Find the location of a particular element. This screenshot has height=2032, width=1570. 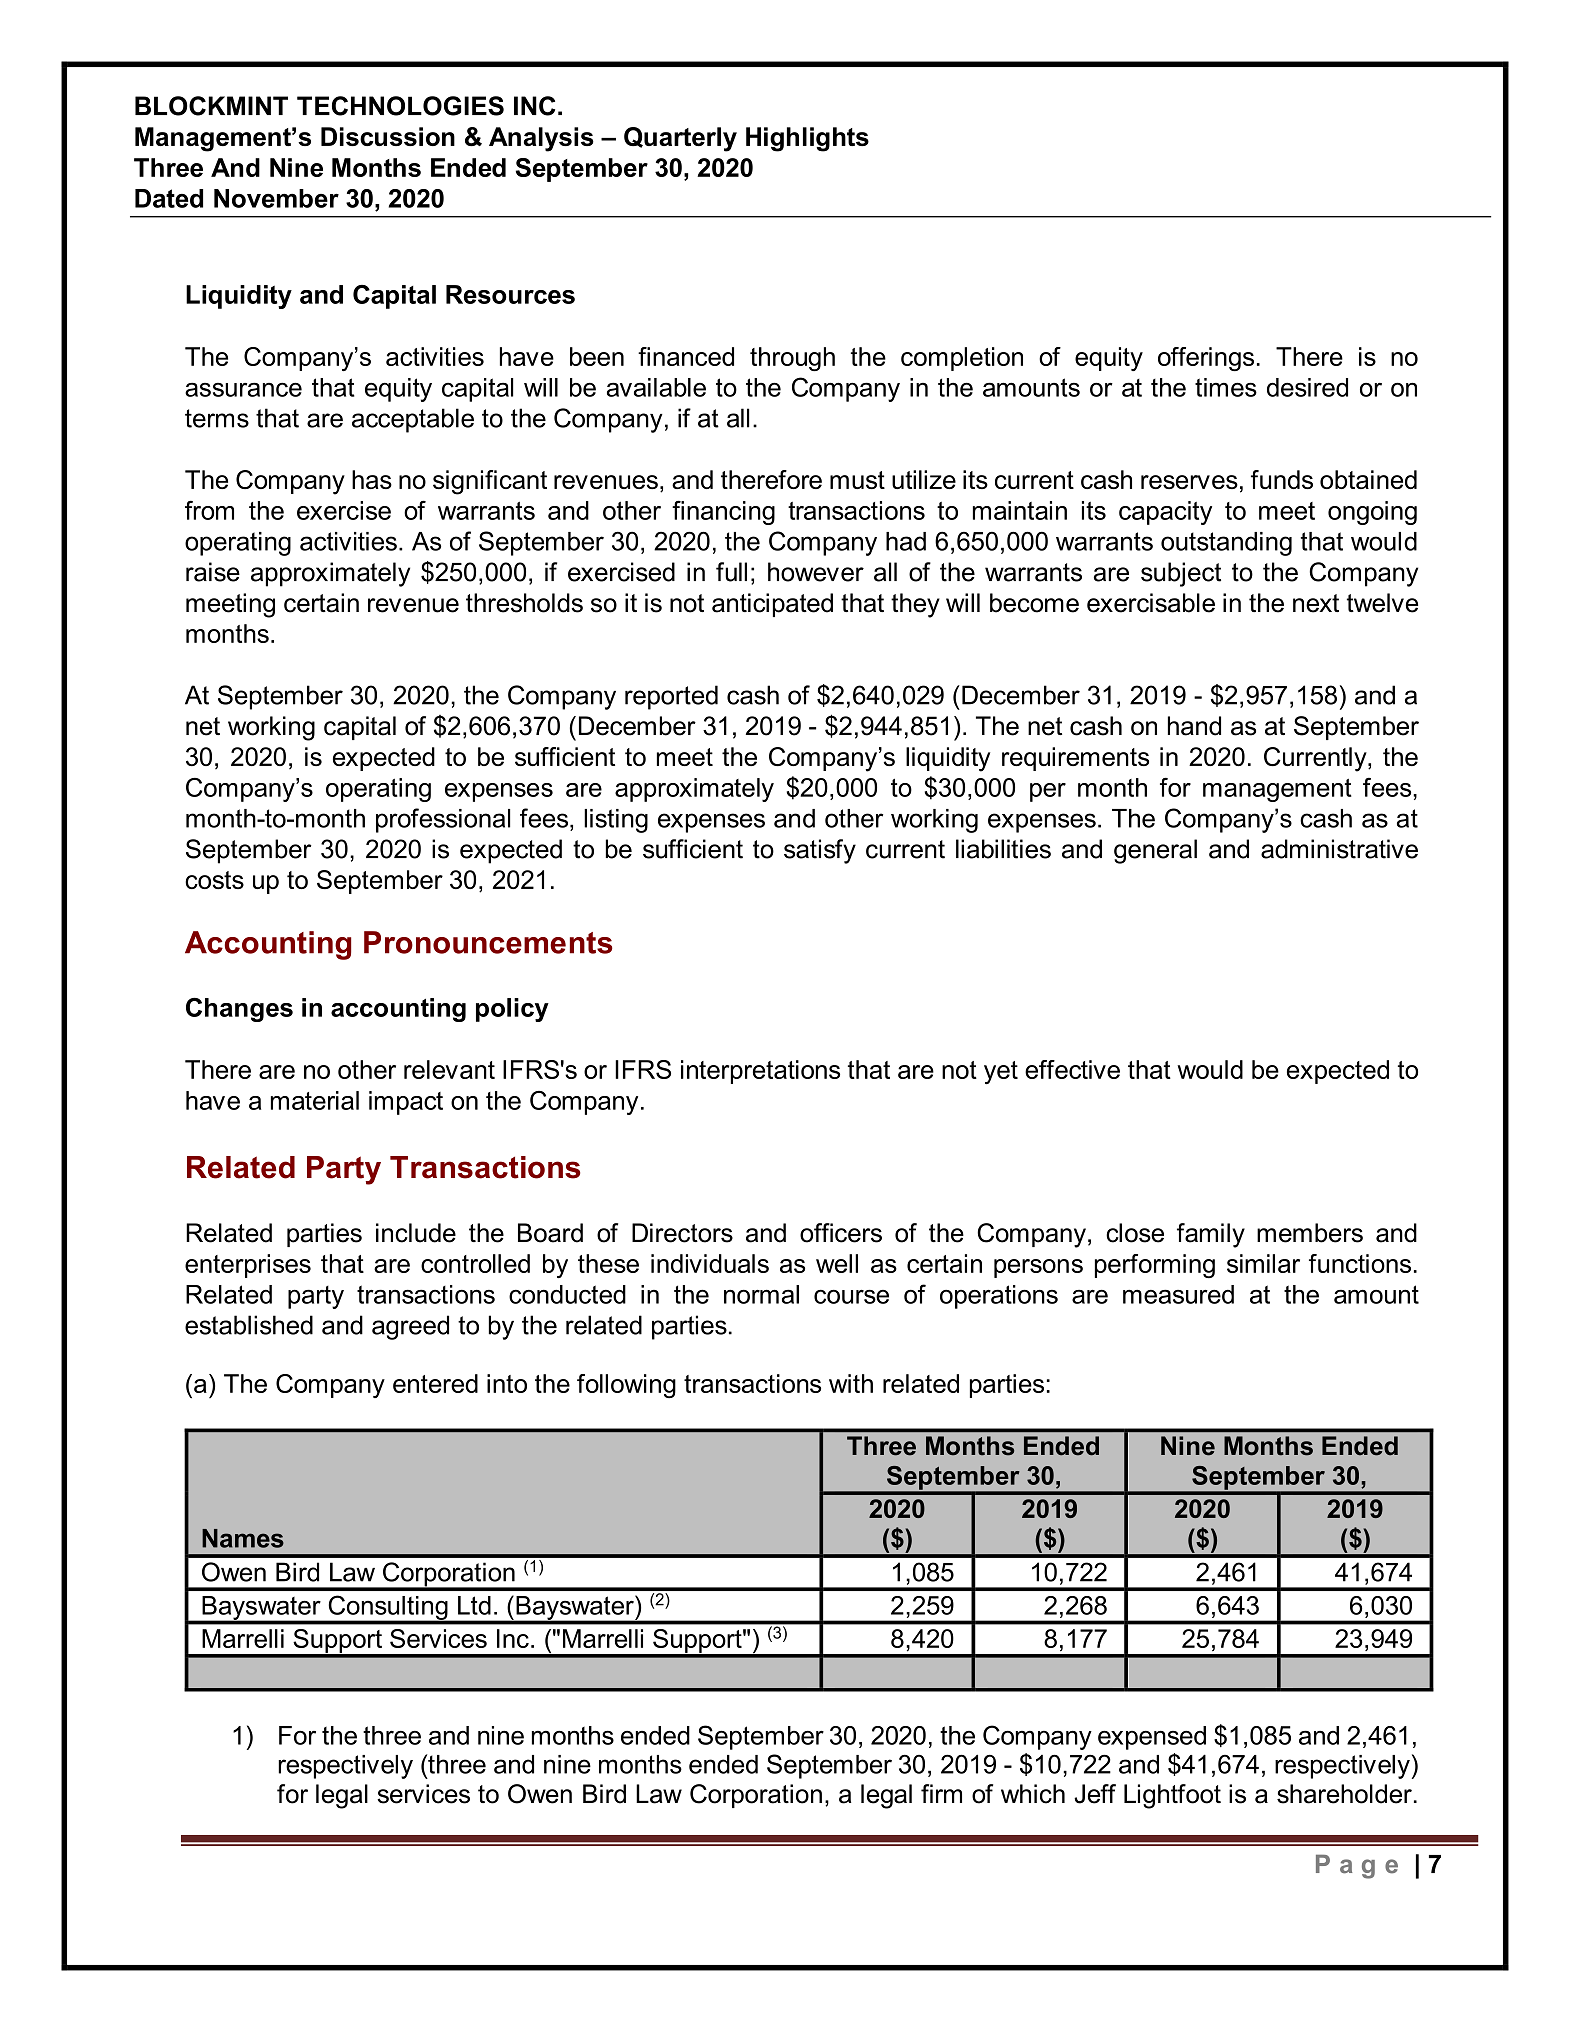

firm is located at coordinates (941, 1793).
